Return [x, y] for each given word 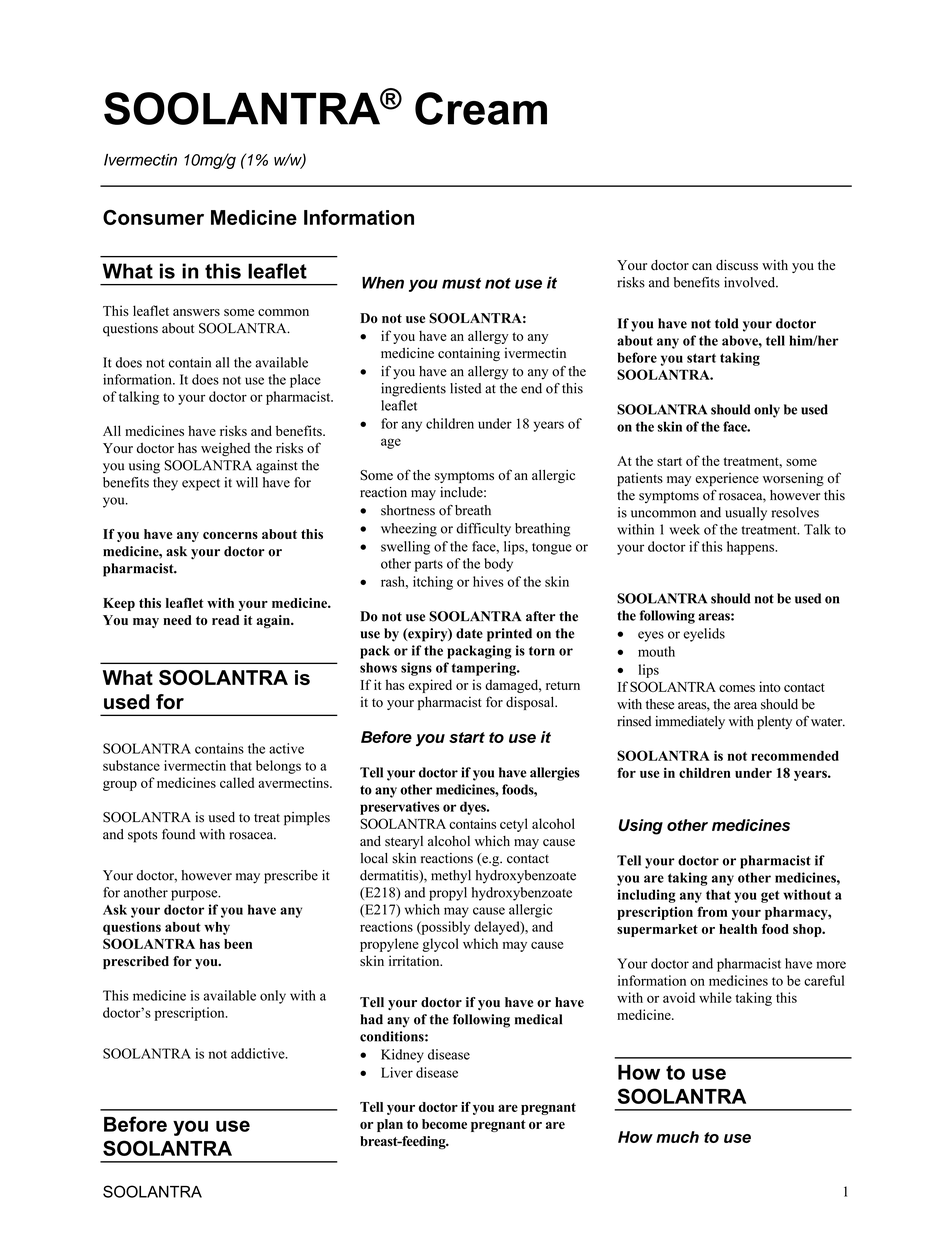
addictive [259, 1053]
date [469, 633]
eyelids [704, 635]
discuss [737, 265]
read [226, 620]
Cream [481, 108]
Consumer [153, 217]
